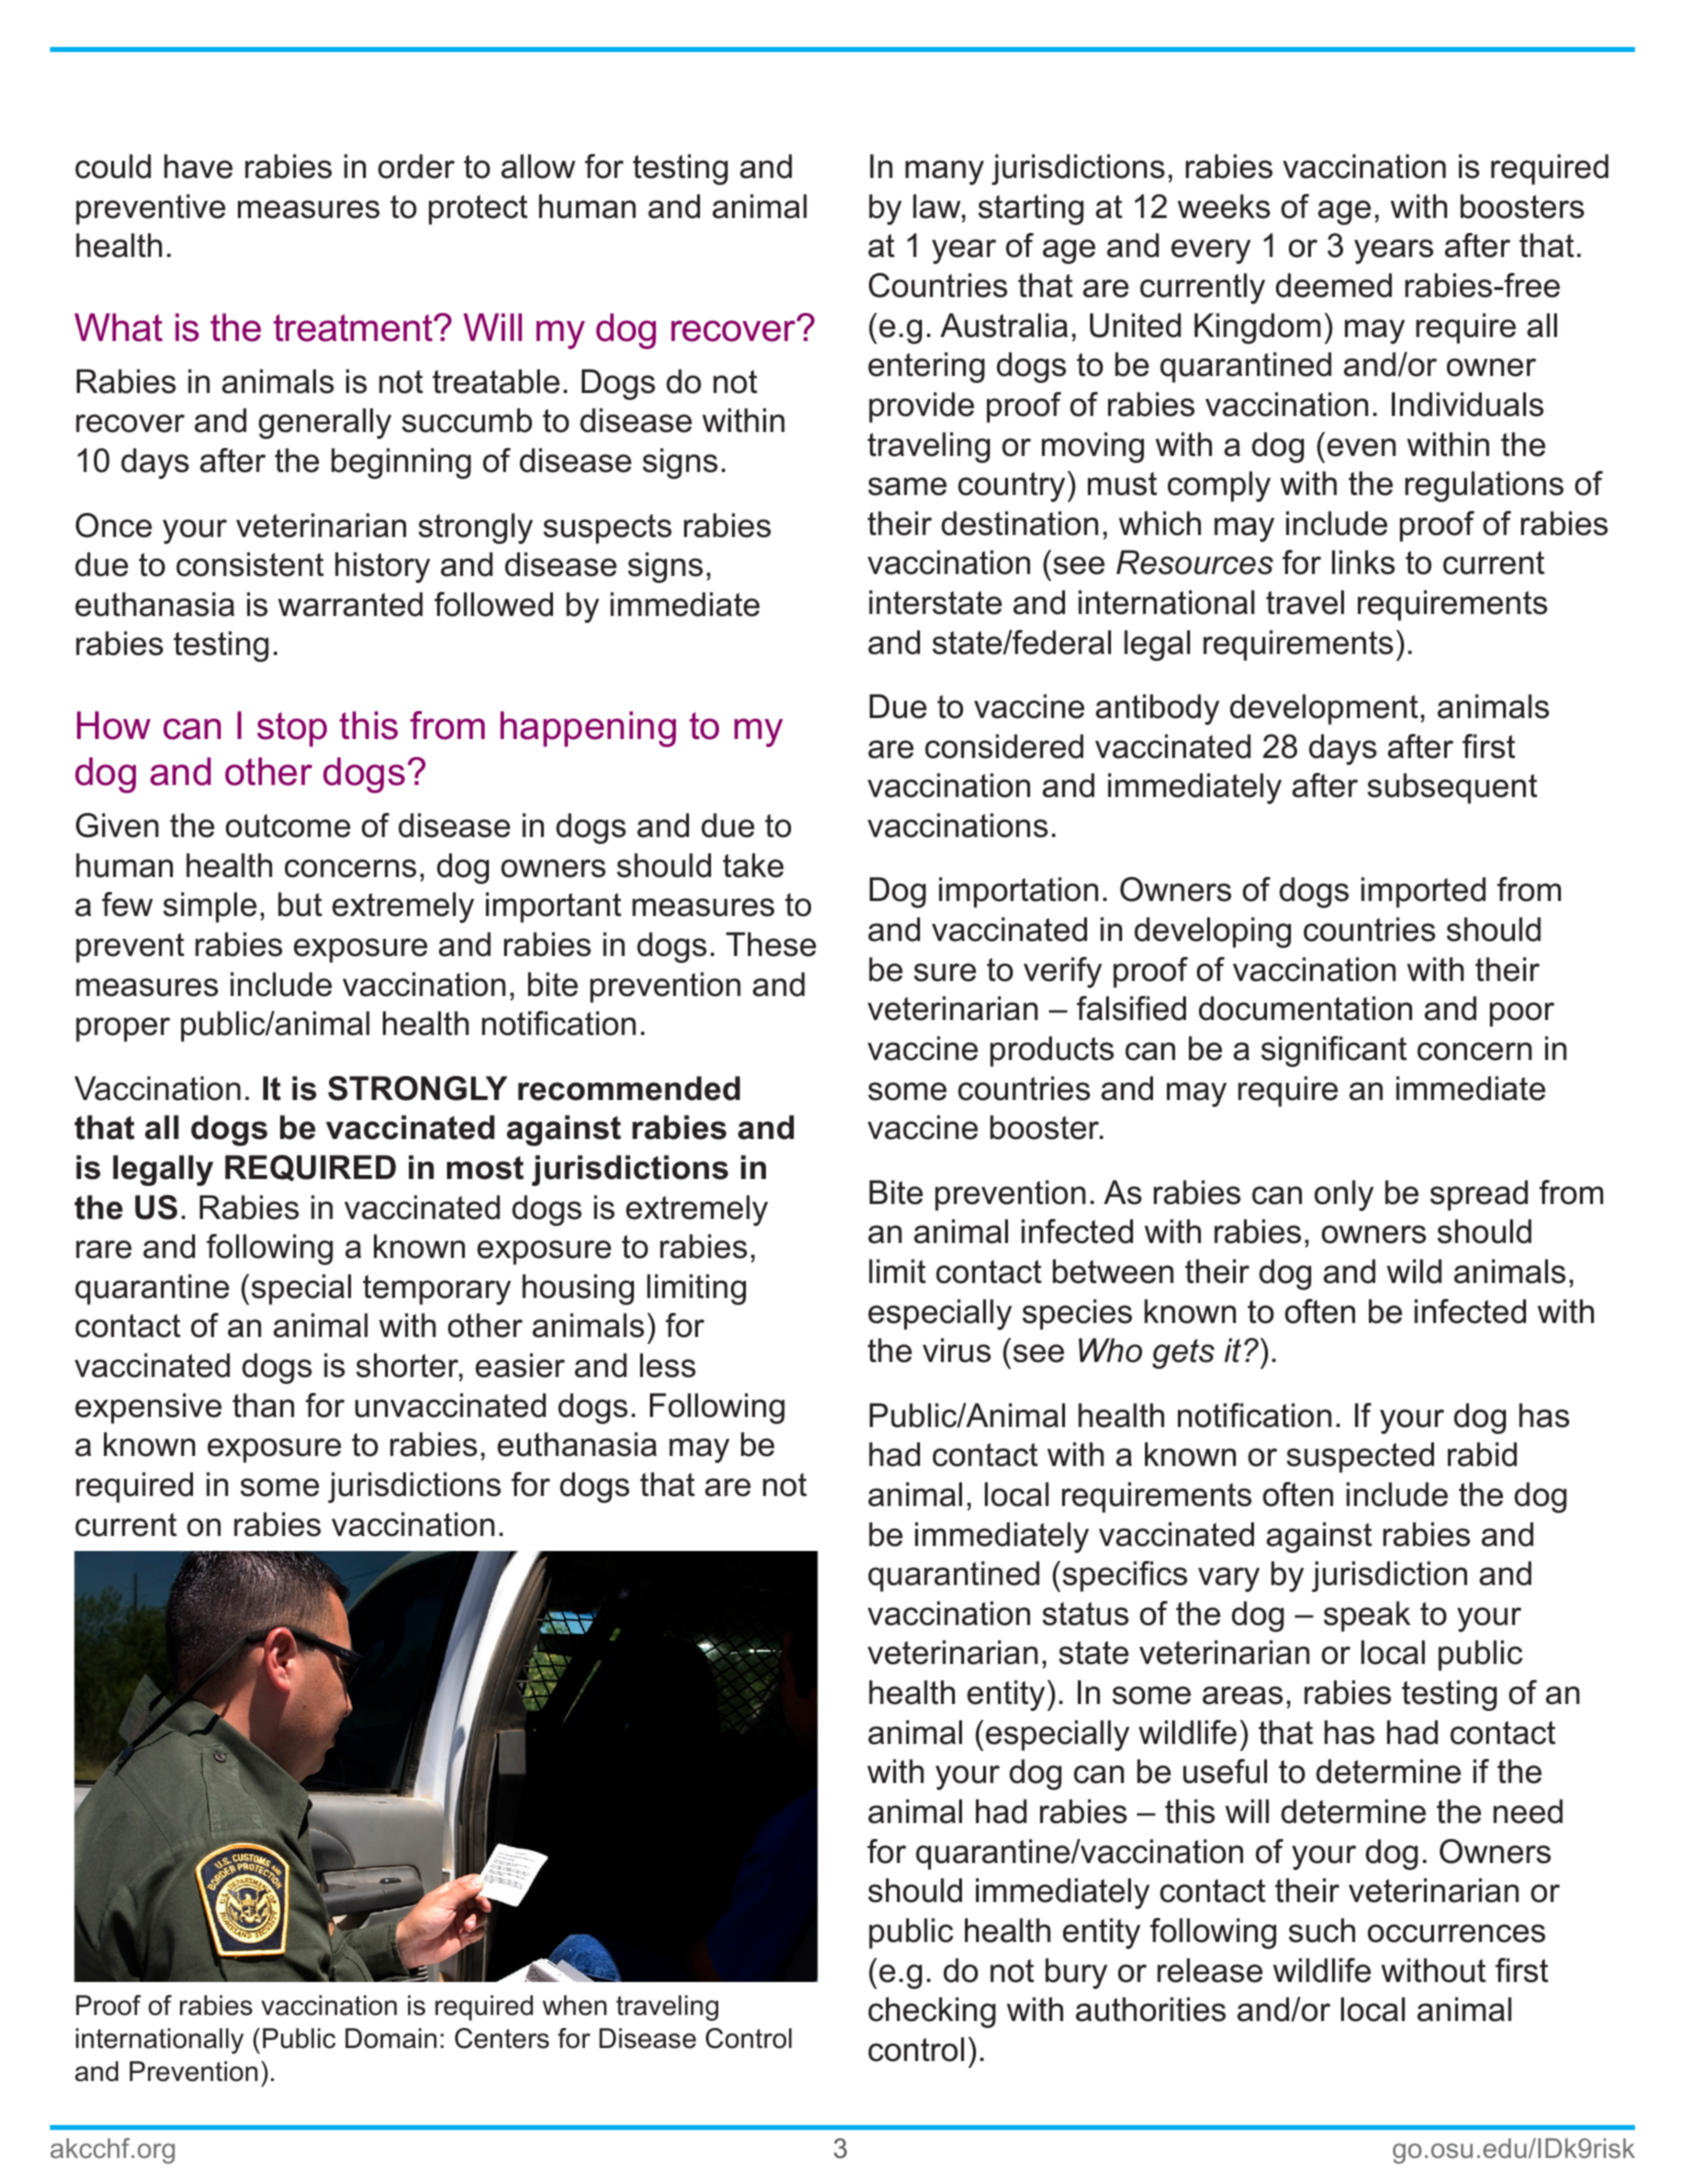 The image size is (1685, 2180). Describe the element at coordinates (938, 206) in the image. I see `law` at that location.
